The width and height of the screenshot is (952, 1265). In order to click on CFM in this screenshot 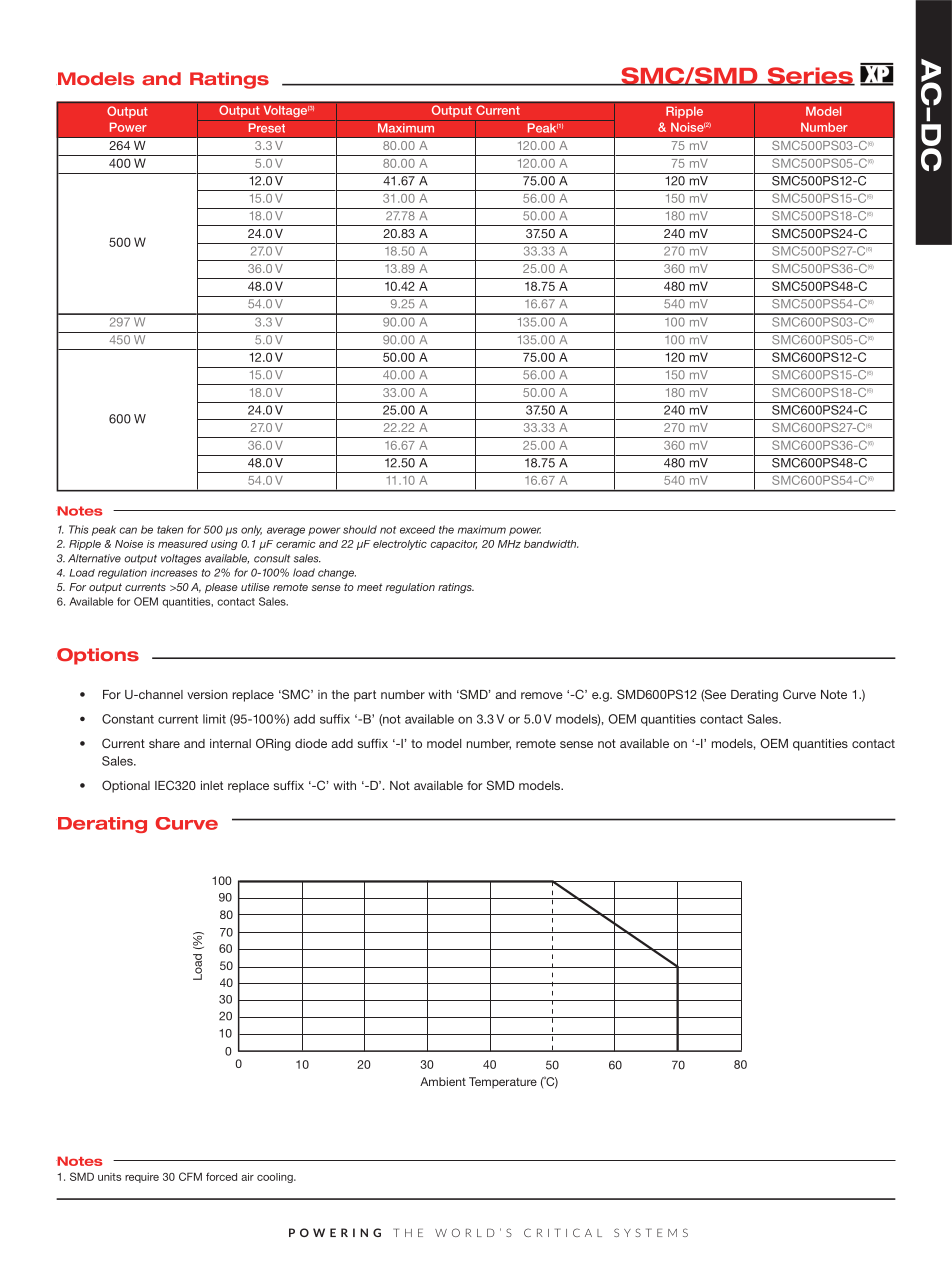, I will do `click(190, 1176)`.
